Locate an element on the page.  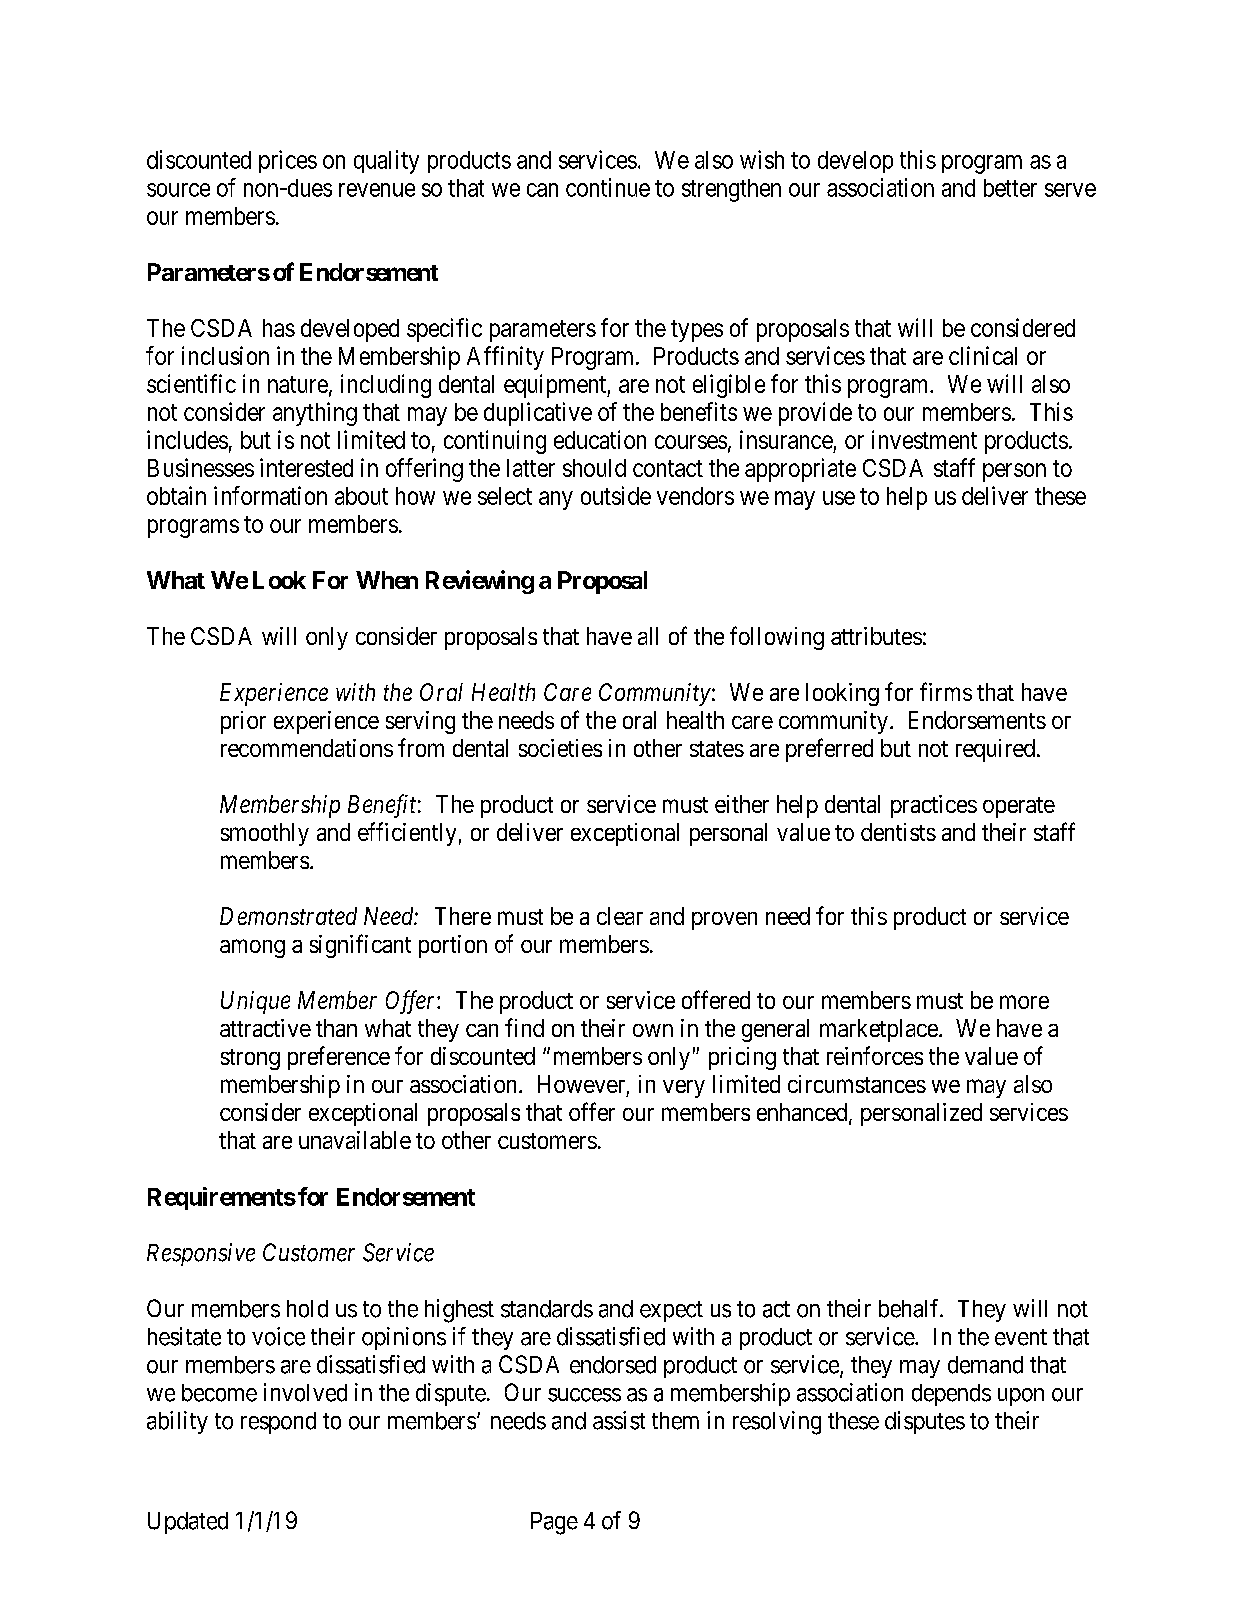
better is located at coordinates (1010, 188).
